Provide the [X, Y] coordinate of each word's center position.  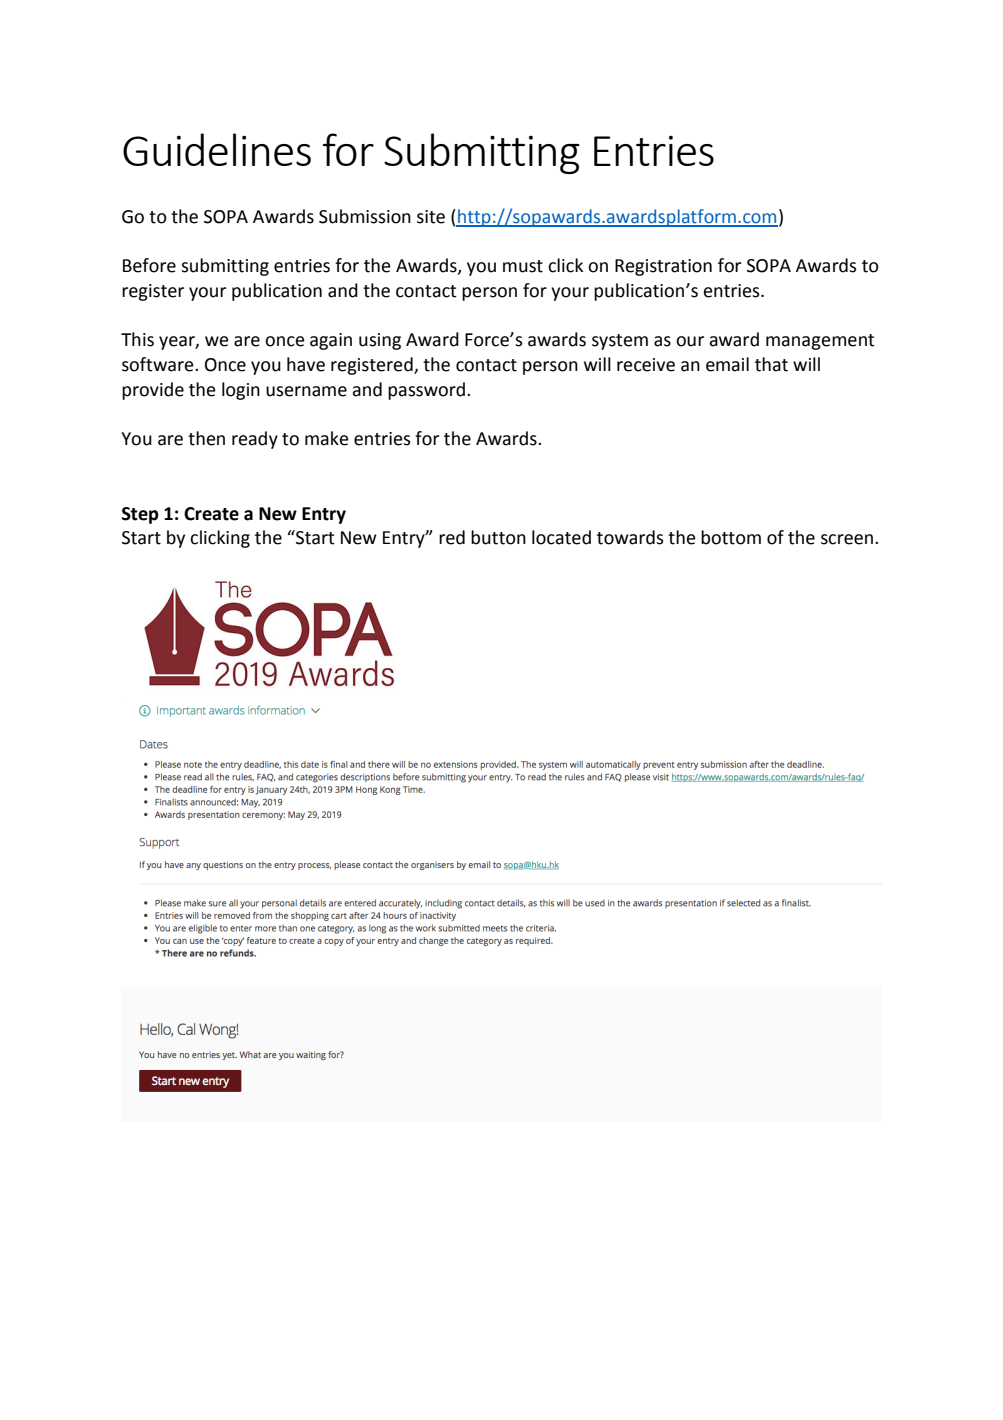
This [137, 339]
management [820, 342]
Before [149, 265]
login [241, 391]
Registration [663, 267]
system [620, 342]
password [428, 391]
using [380, 341]
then [206, 438]
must [523, 266]
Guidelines [217, 149]
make [327, 438]
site [431, 217]
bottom [731, 537]
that [771, 364]
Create [211, 514]
